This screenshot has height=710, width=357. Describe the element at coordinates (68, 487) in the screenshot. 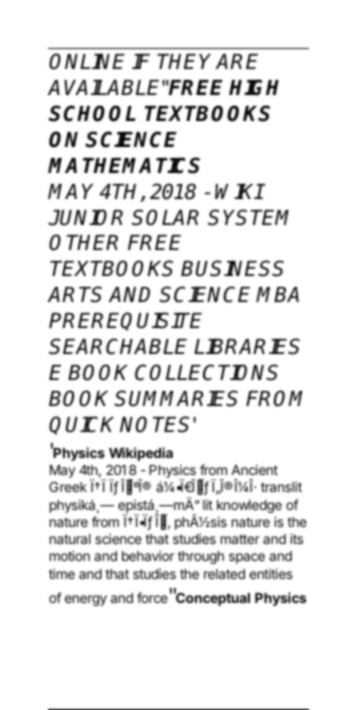

I see `Greek` at that location.
